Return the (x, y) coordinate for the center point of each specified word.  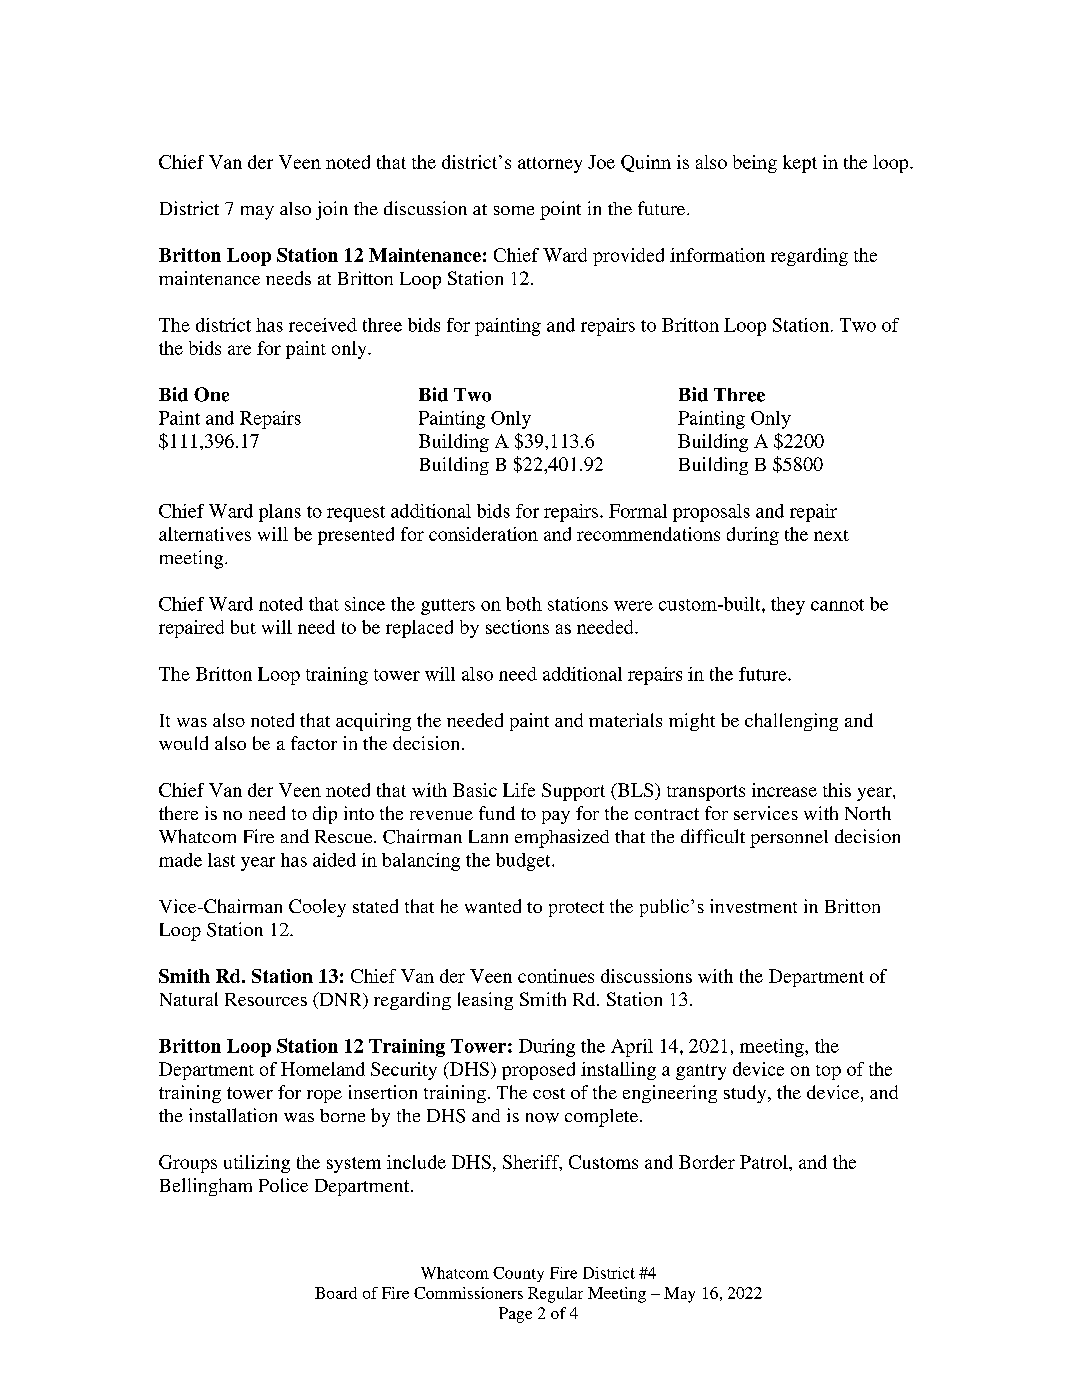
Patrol (765, 1162)
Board (336, 1293)
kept (800, 164)
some (514, 210)
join (332, 210)
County (518, 1274)
